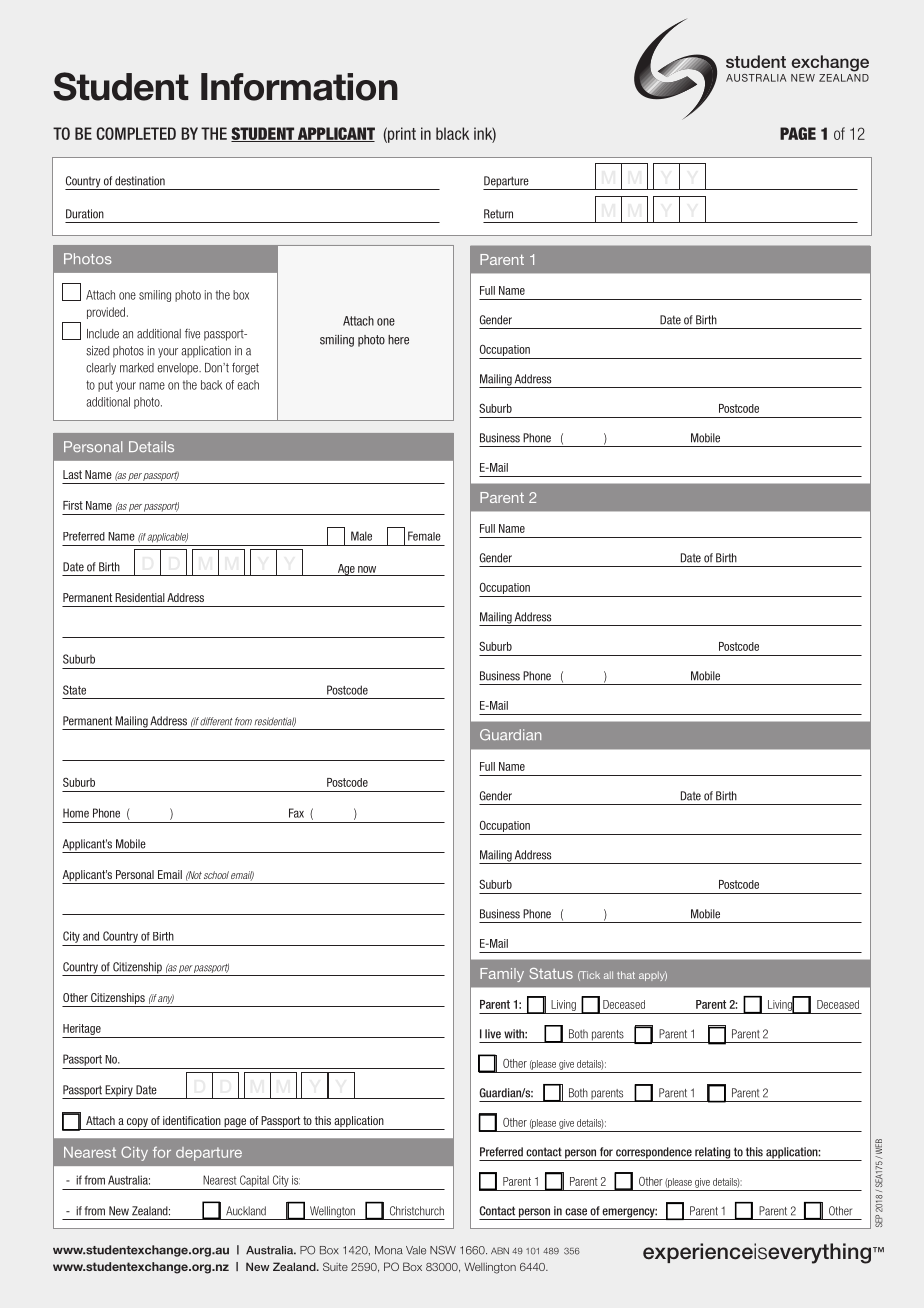  What do you see at coordinates (367, 571) in the screenshot?
I see `now` at bounding box center [367, 571].
